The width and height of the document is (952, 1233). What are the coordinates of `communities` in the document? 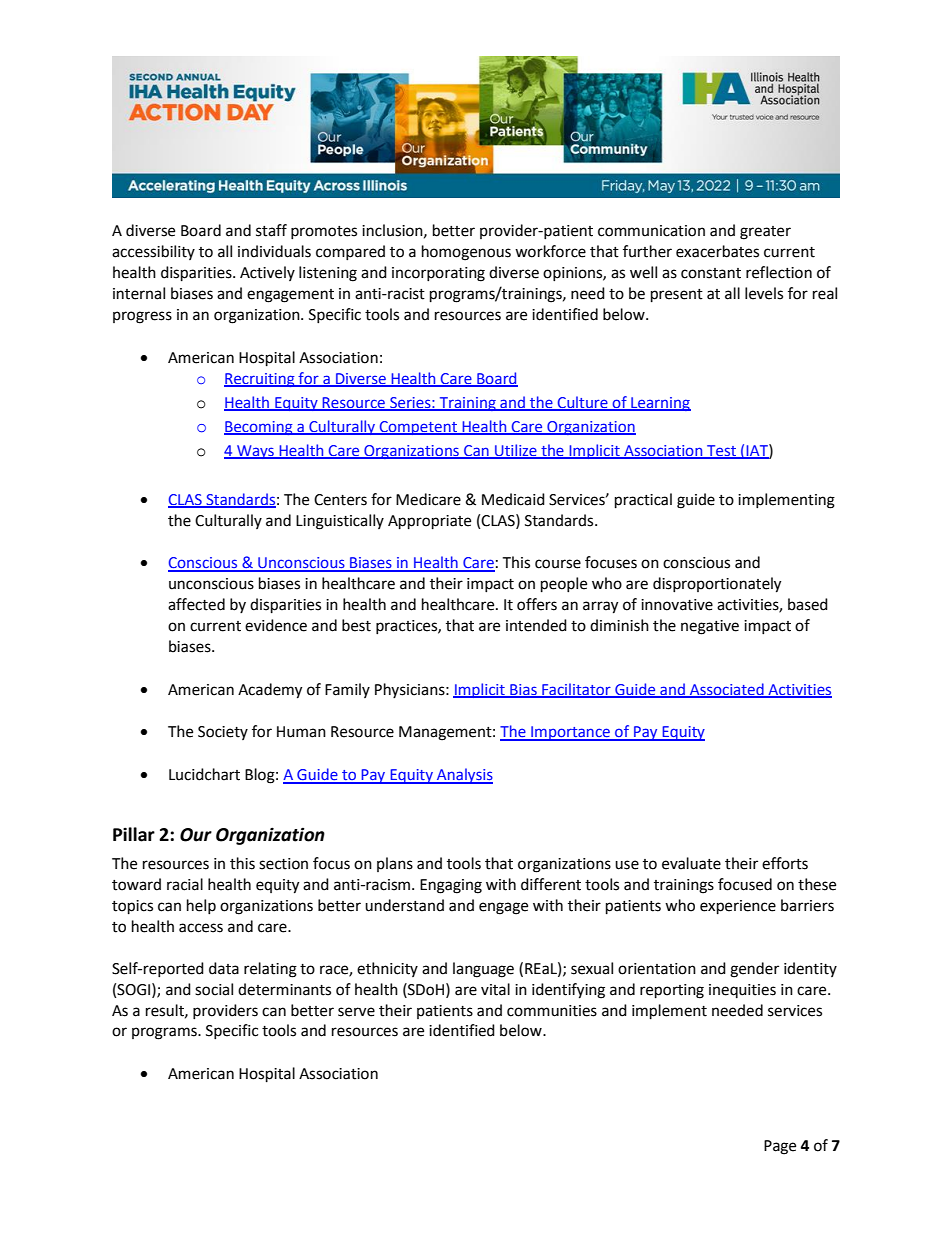 It's located at (552, 1011).
